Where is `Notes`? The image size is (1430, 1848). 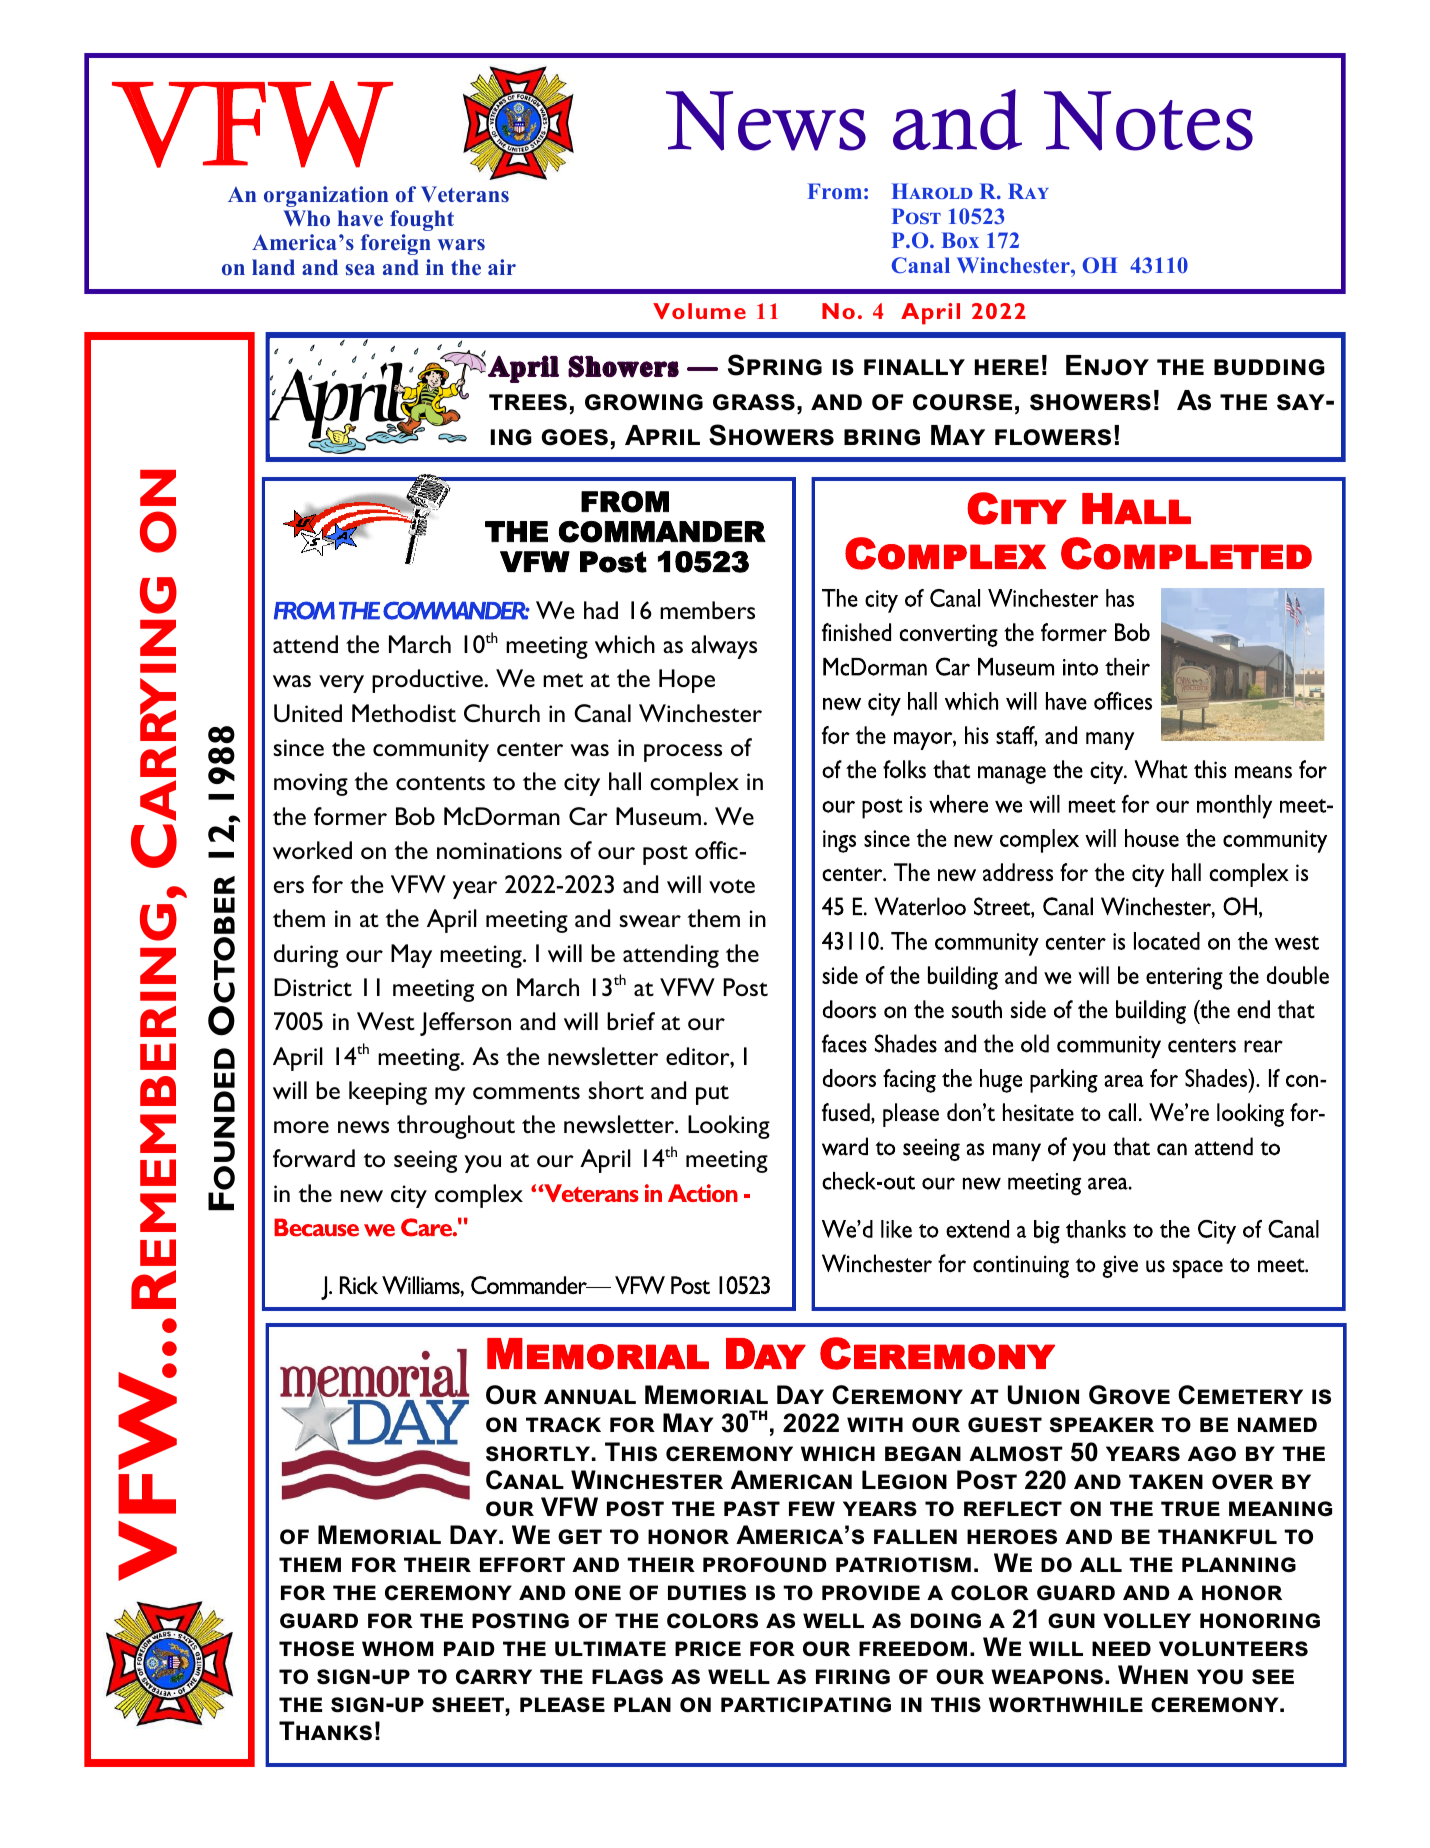 Notes is located at coordinates (1148, 121).
